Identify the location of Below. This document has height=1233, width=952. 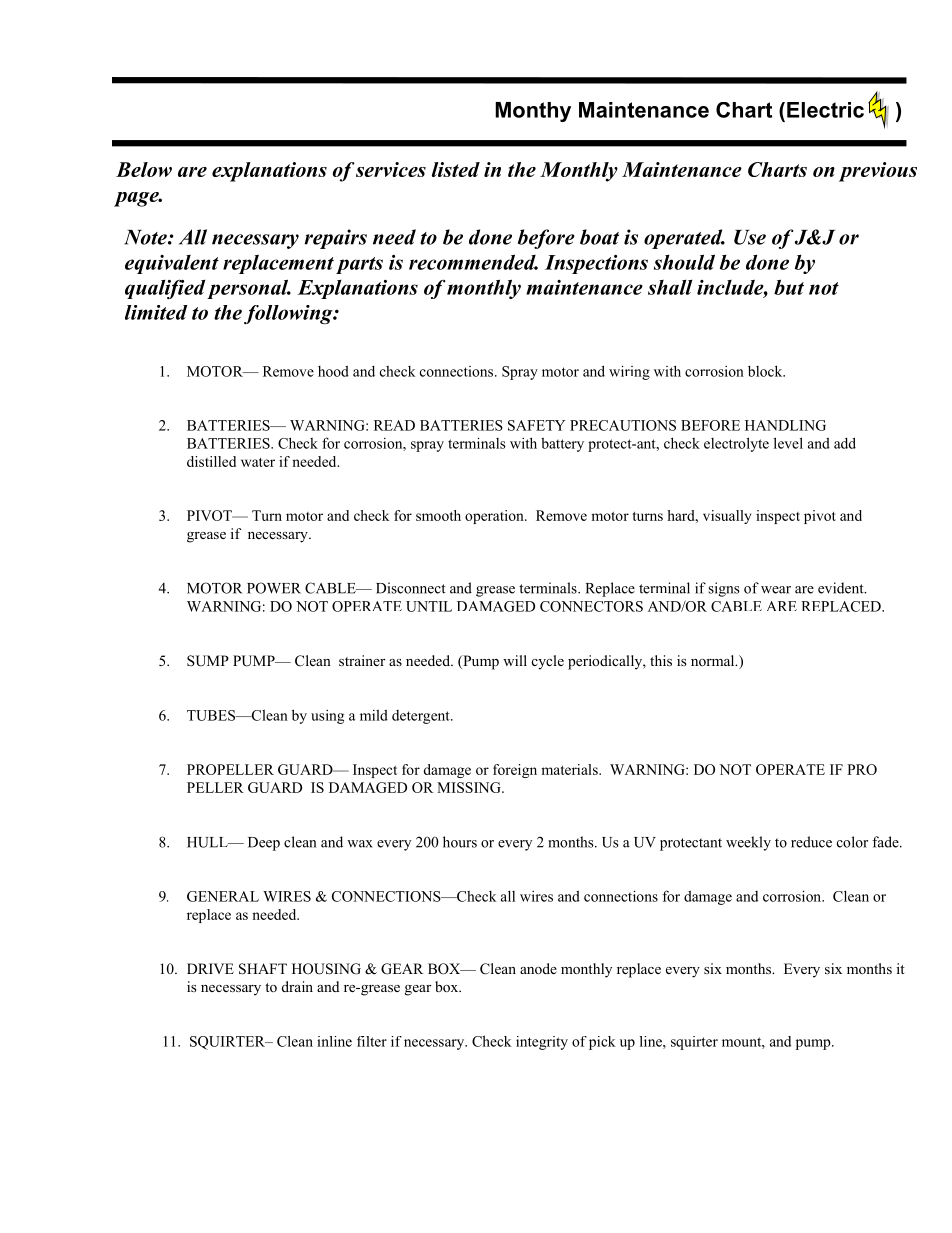
(144, 169).
